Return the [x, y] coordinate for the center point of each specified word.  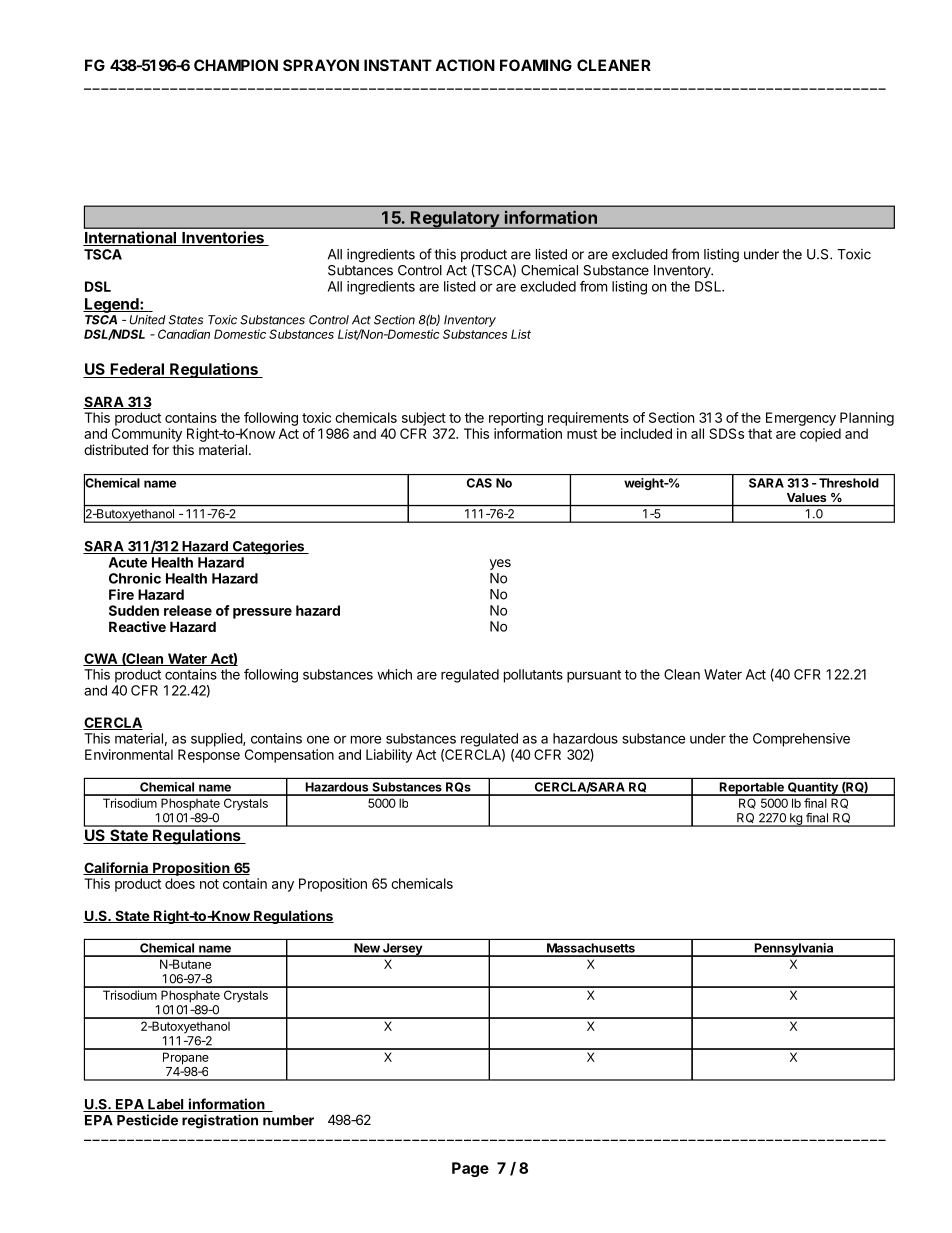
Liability [389, 756]
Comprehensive [801, 740]
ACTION [465, 65]
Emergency [801, 419]
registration [220, 1121]
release [188, 610]
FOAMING [536, 65]
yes [500, 564]
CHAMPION [236, 65]
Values [806, 497]
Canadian [184, 334]
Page [470, 1169]
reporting [516, 419]
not [209, 884]
